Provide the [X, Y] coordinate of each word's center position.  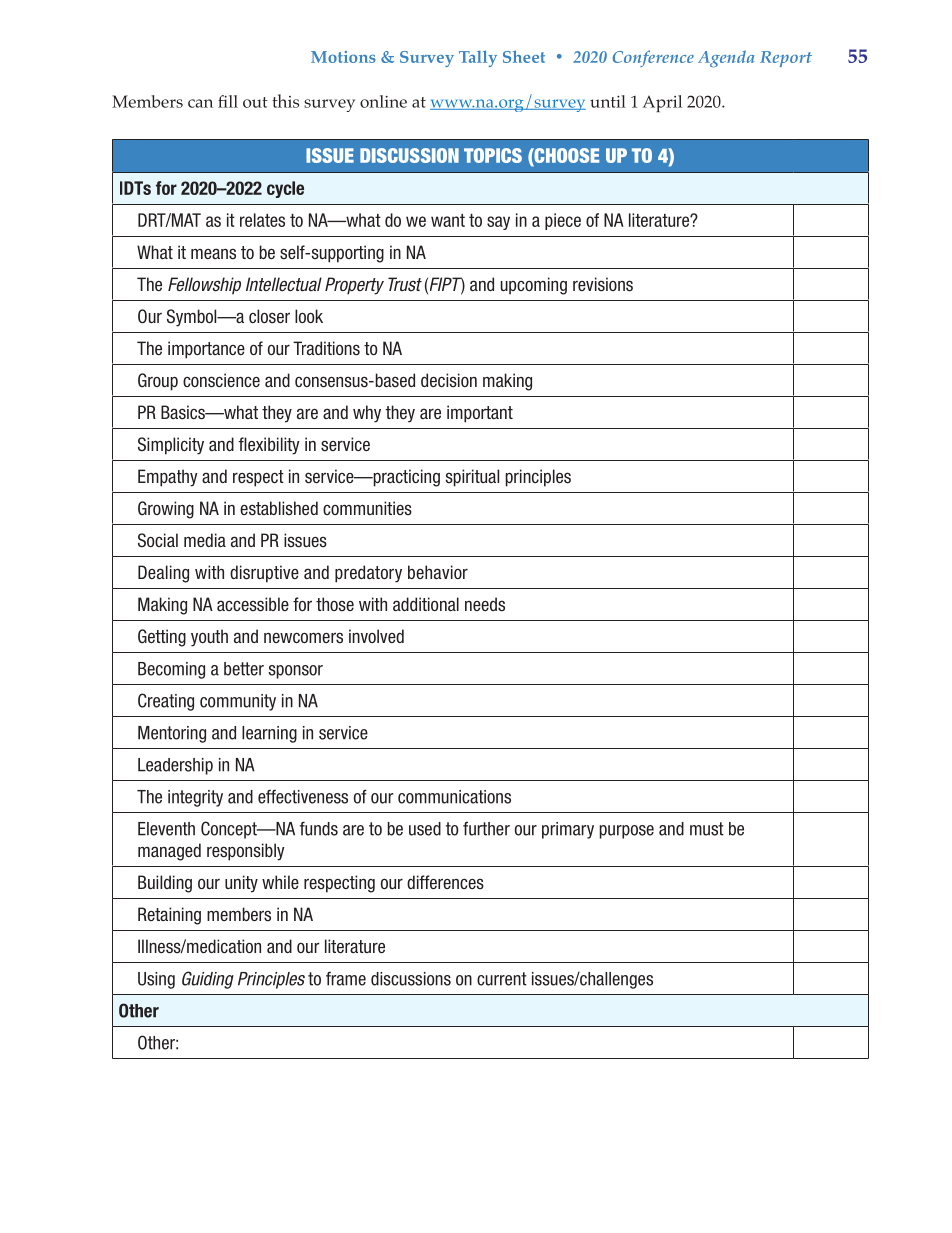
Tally [478, 58]
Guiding [208, 980]
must [707, 829]
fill [228, 101]
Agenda [726, 59]
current [502, 979]
